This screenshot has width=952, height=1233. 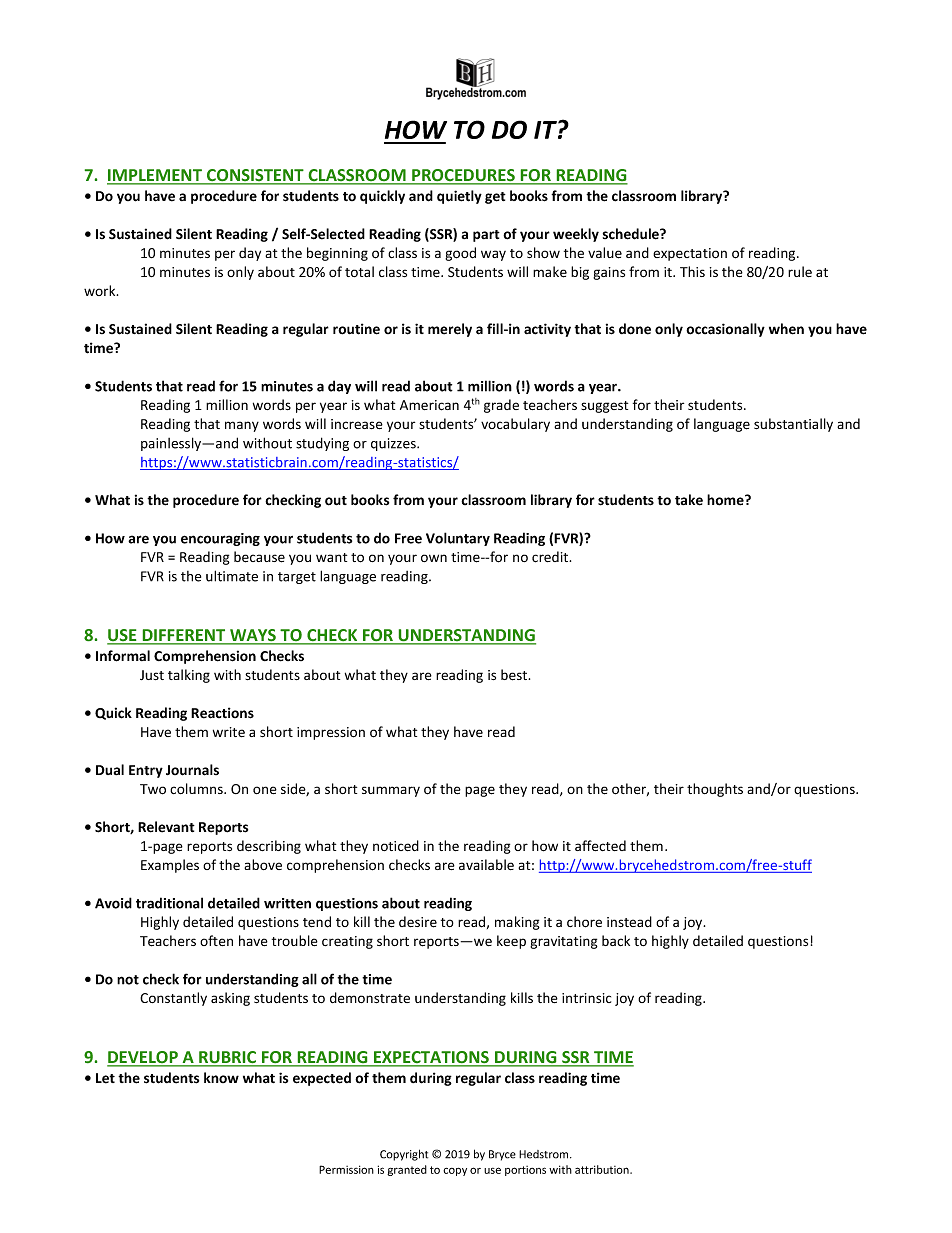 I want to click on Relevant, so click(x=166, y=827).
